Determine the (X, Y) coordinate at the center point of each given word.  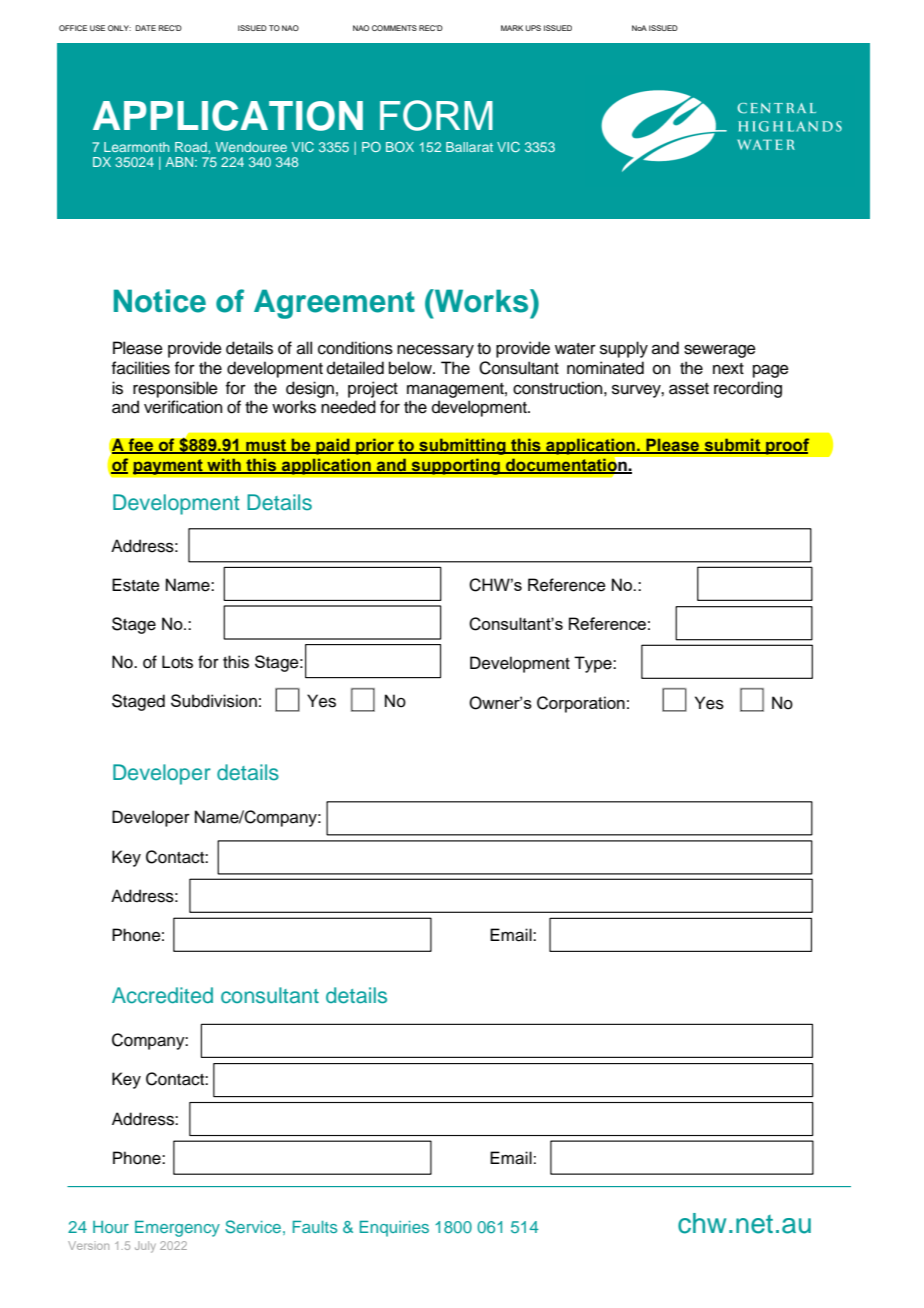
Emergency (177, 1229)
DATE (145, 28)
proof (786, 446)
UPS (533, 28)
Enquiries (394, 1229)
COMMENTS (394, 28)
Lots (177, 662)
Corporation (581, 704)
